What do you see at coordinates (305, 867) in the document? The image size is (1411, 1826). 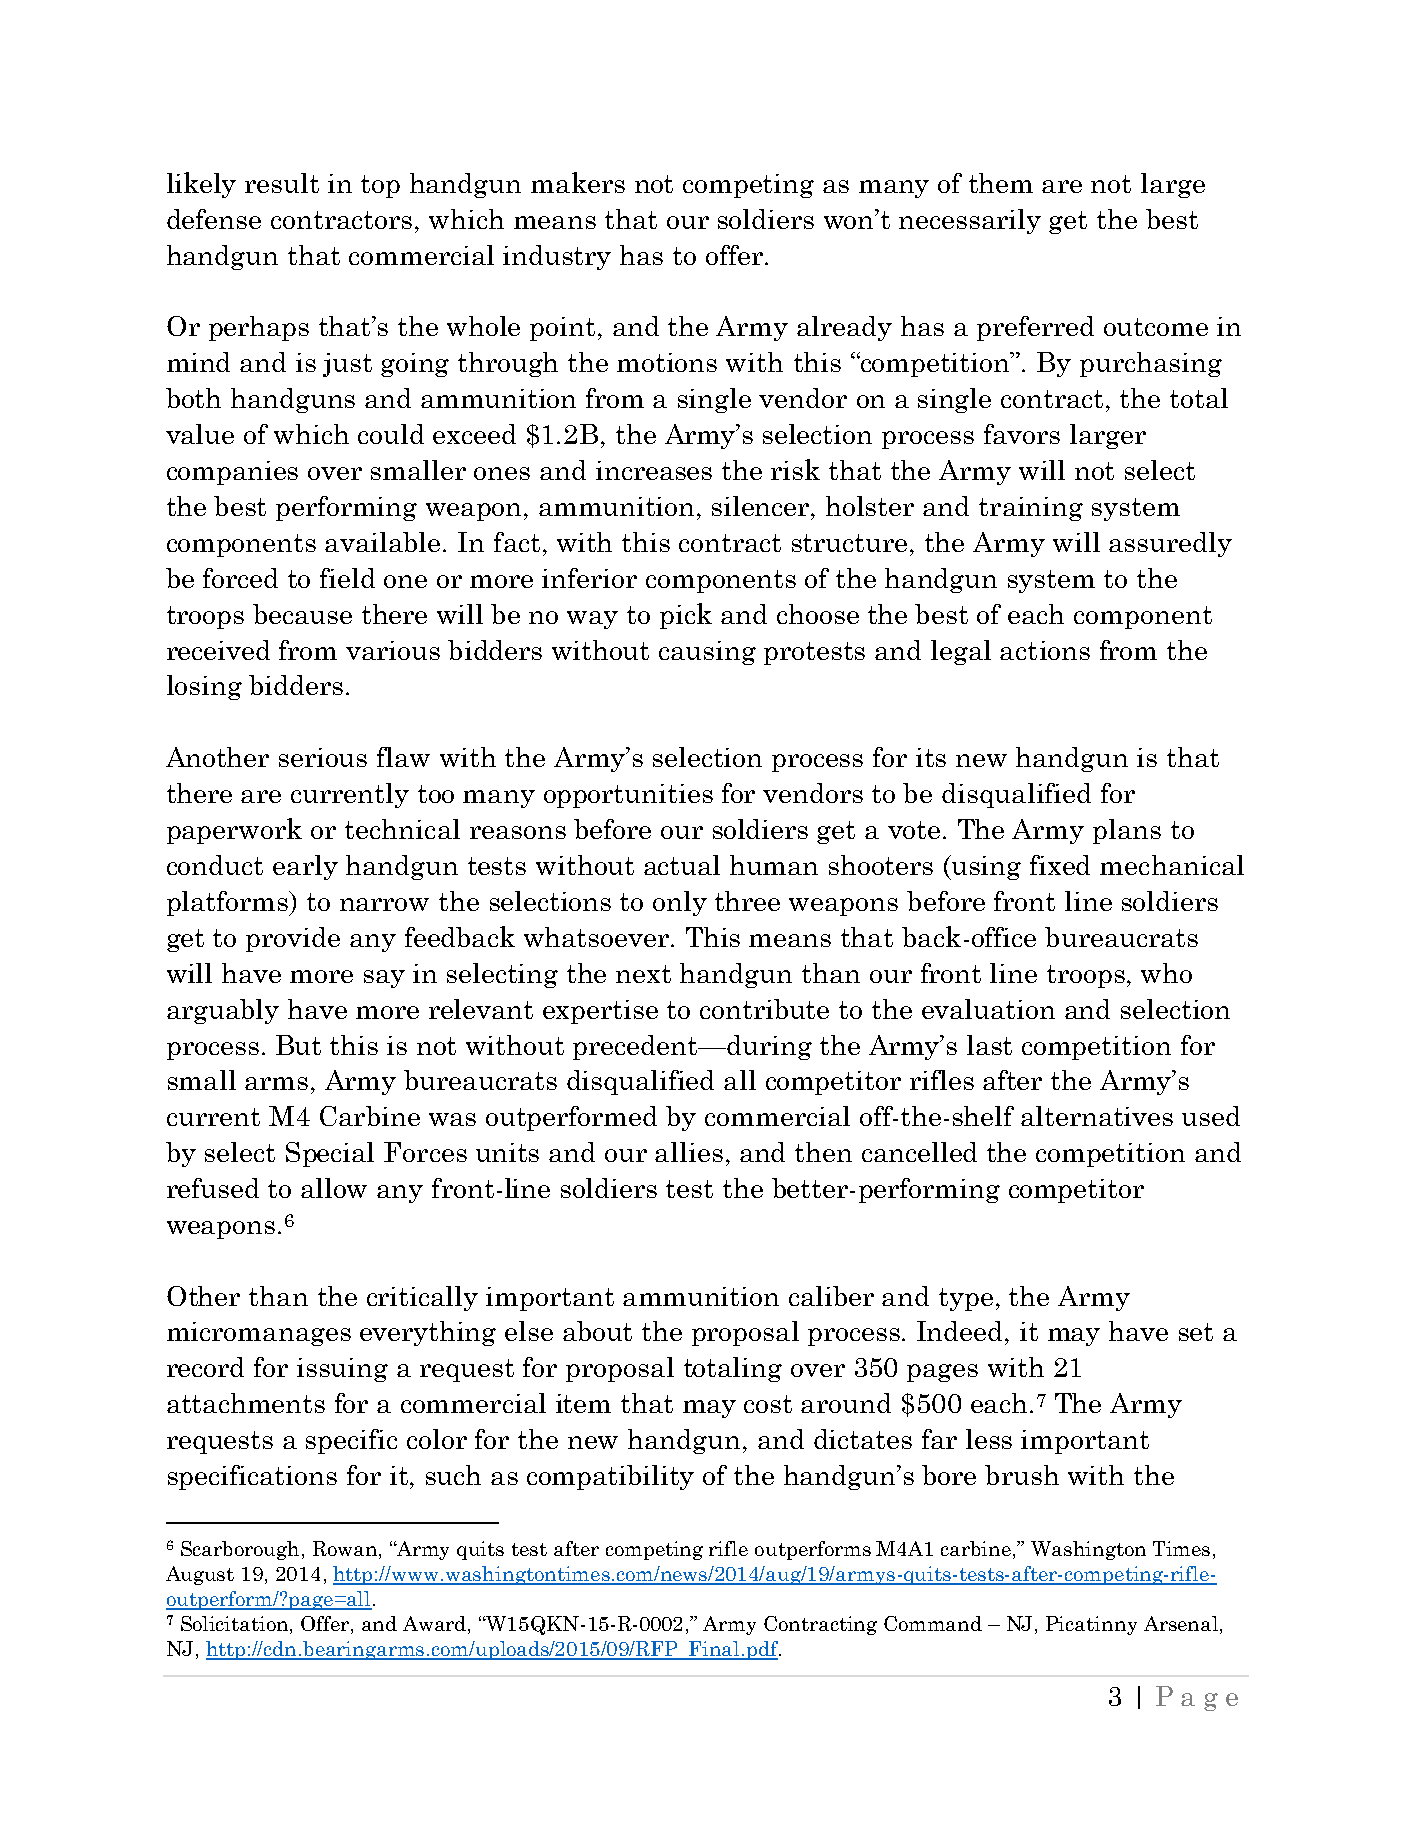 I see `early` at bounding box center [305, 867].
